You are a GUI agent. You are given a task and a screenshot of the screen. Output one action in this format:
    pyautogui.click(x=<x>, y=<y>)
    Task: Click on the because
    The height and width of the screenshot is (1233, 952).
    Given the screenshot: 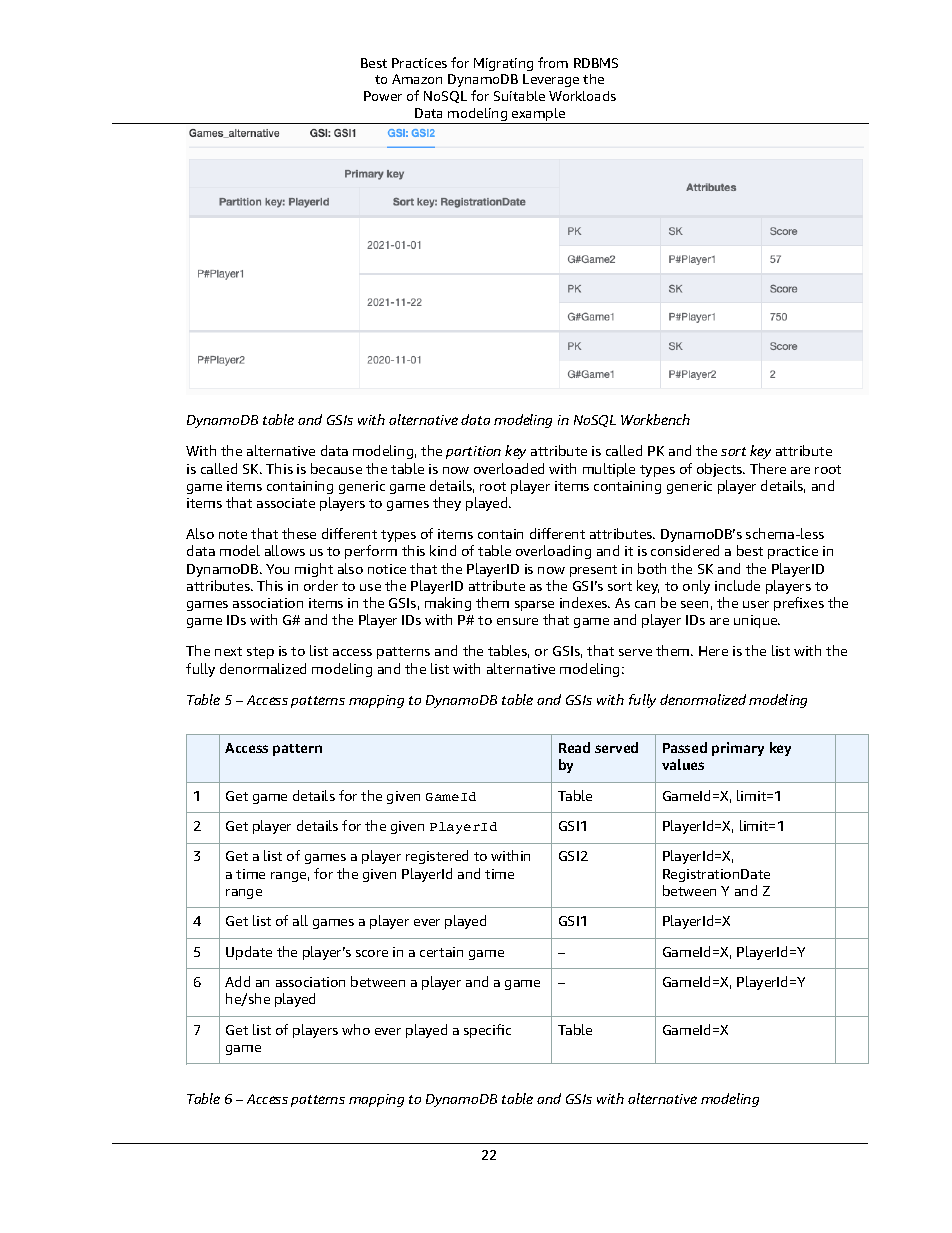 What is the action you would take?
    pyautogui.click(x=336, y=468)
